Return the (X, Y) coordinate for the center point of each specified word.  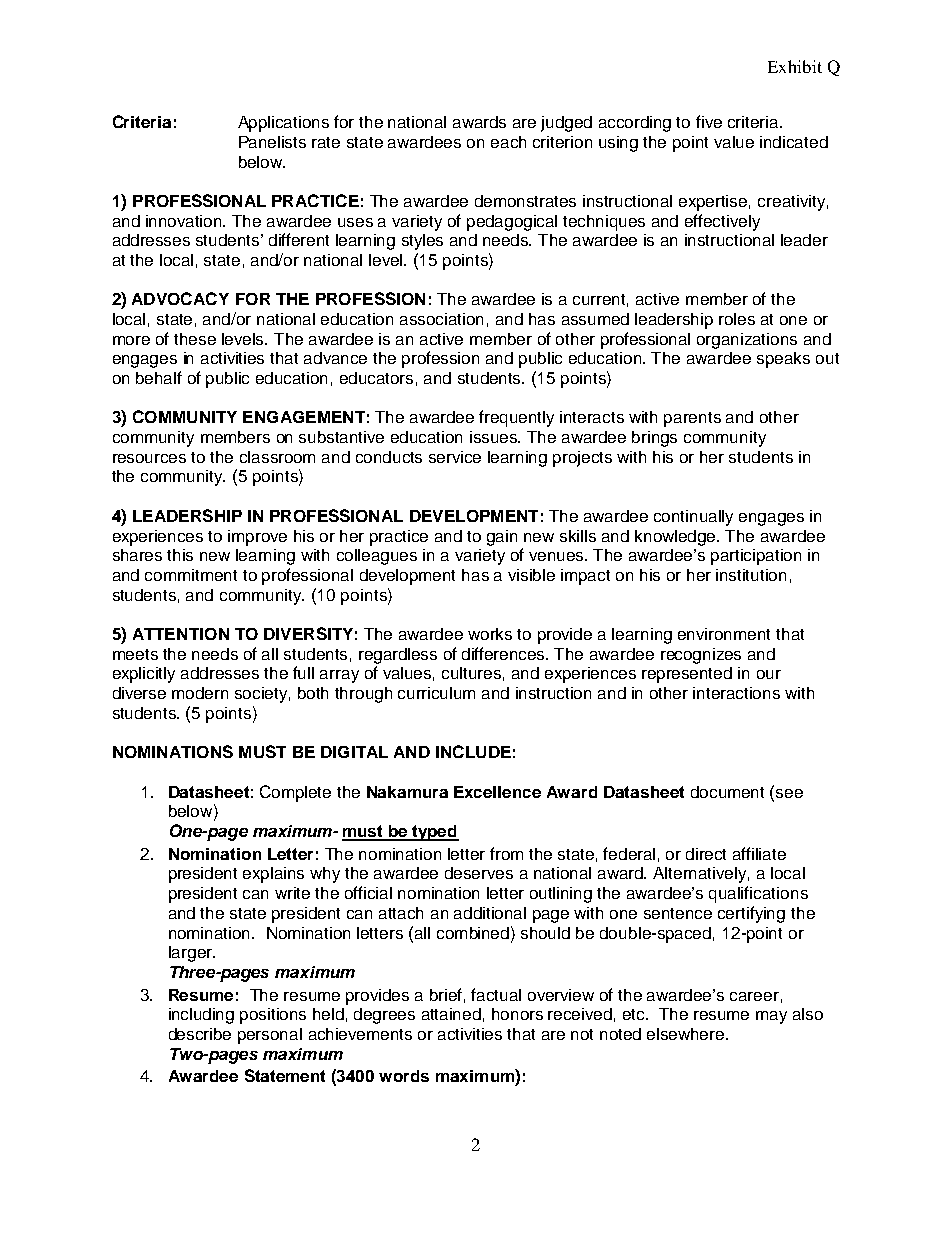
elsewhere (687, 1034)
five (709, 121)
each (508, 142)
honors (517, 1014)
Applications (283, 124)
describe (200, 1034)
